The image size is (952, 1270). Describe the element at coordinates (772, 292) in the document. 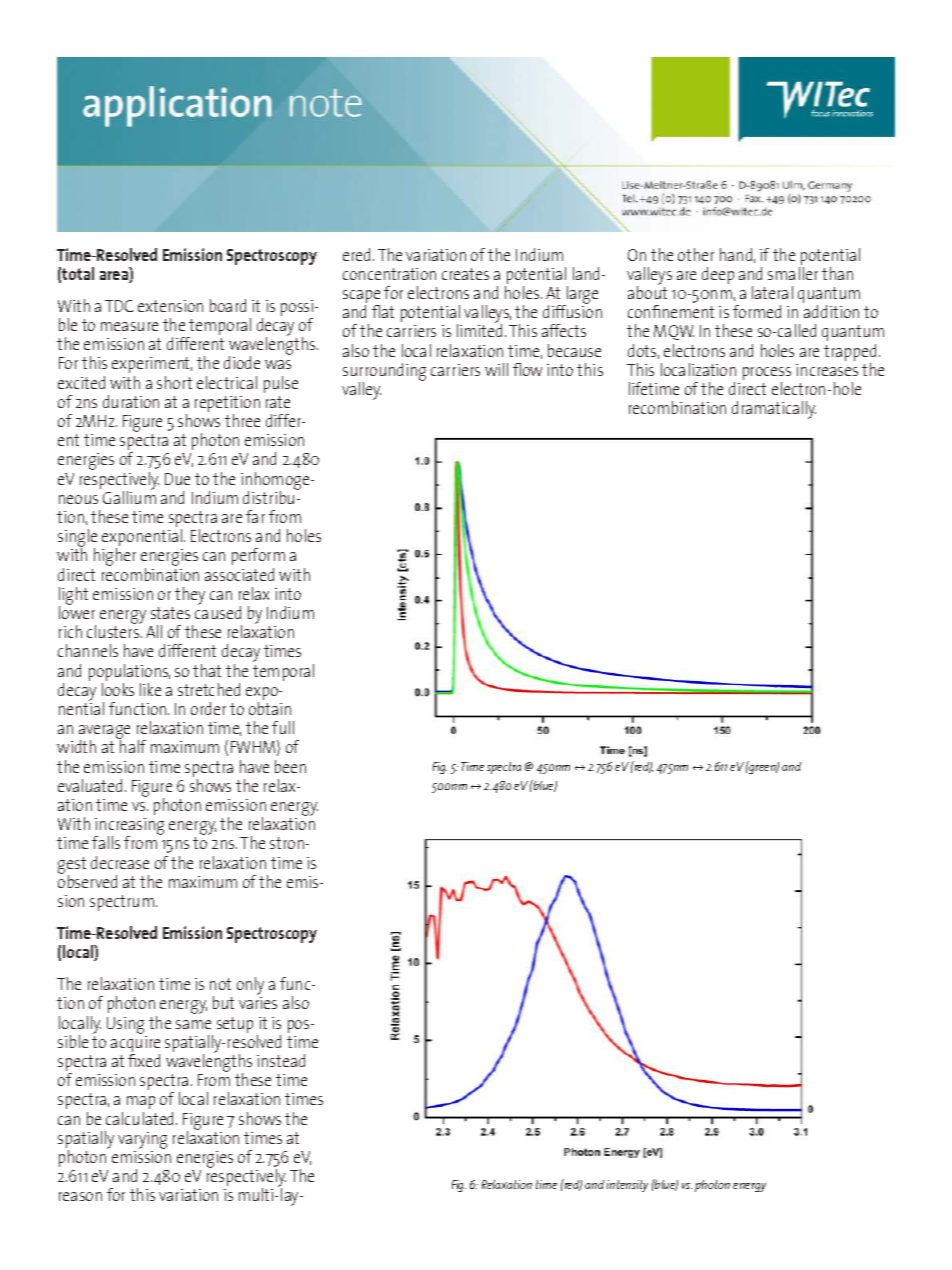

I see `lateral` at that location.
